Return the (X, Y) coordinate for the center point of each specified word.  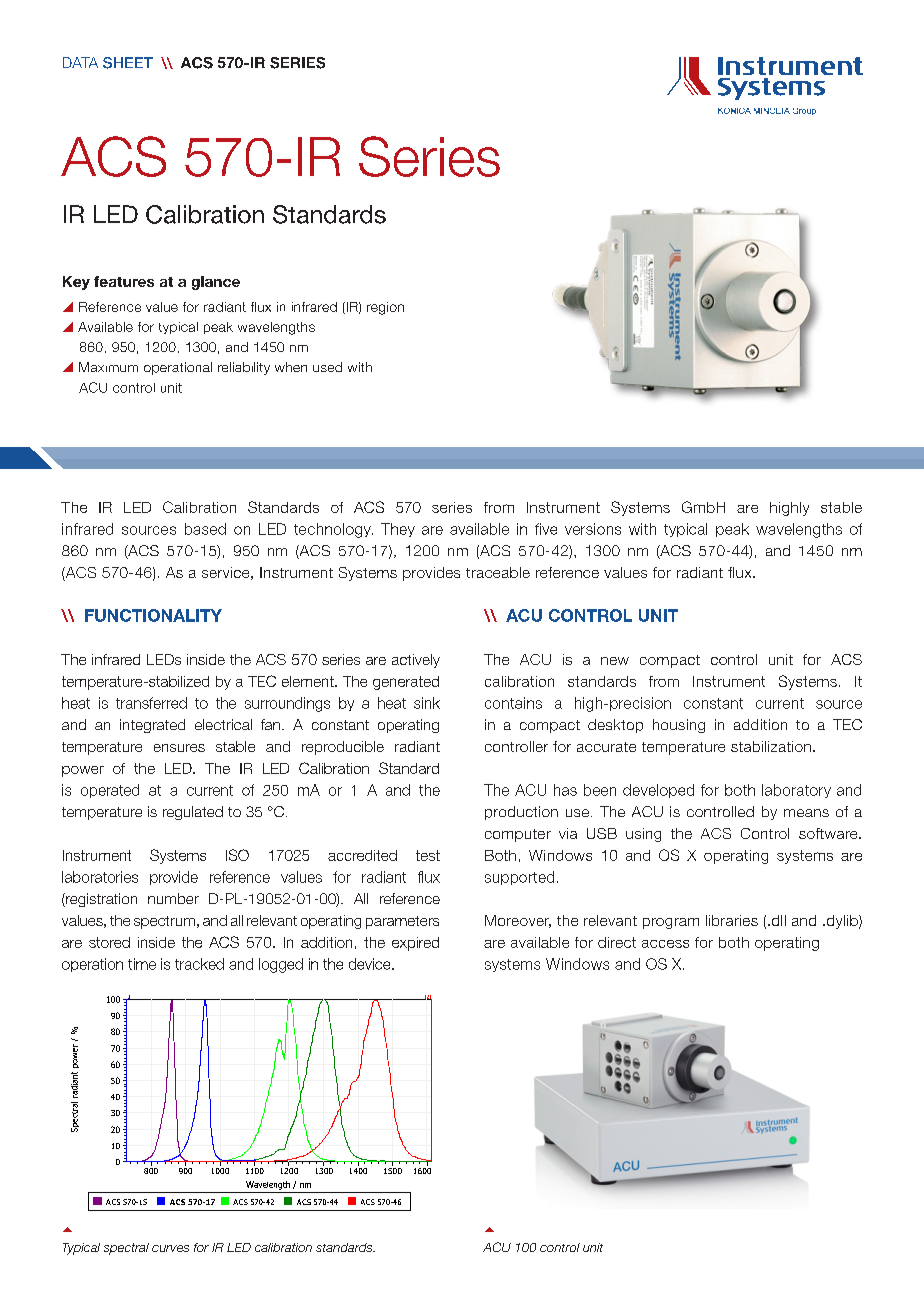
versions (593, 529)
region (385, 308)
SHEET (128, 63)
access (665, 944)
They (398, 530)
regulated (193, 813)
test (428, 855)
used (327, 367)
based (205, 529)
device (371, 964)
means (806, 813)
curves (170, 1248)
